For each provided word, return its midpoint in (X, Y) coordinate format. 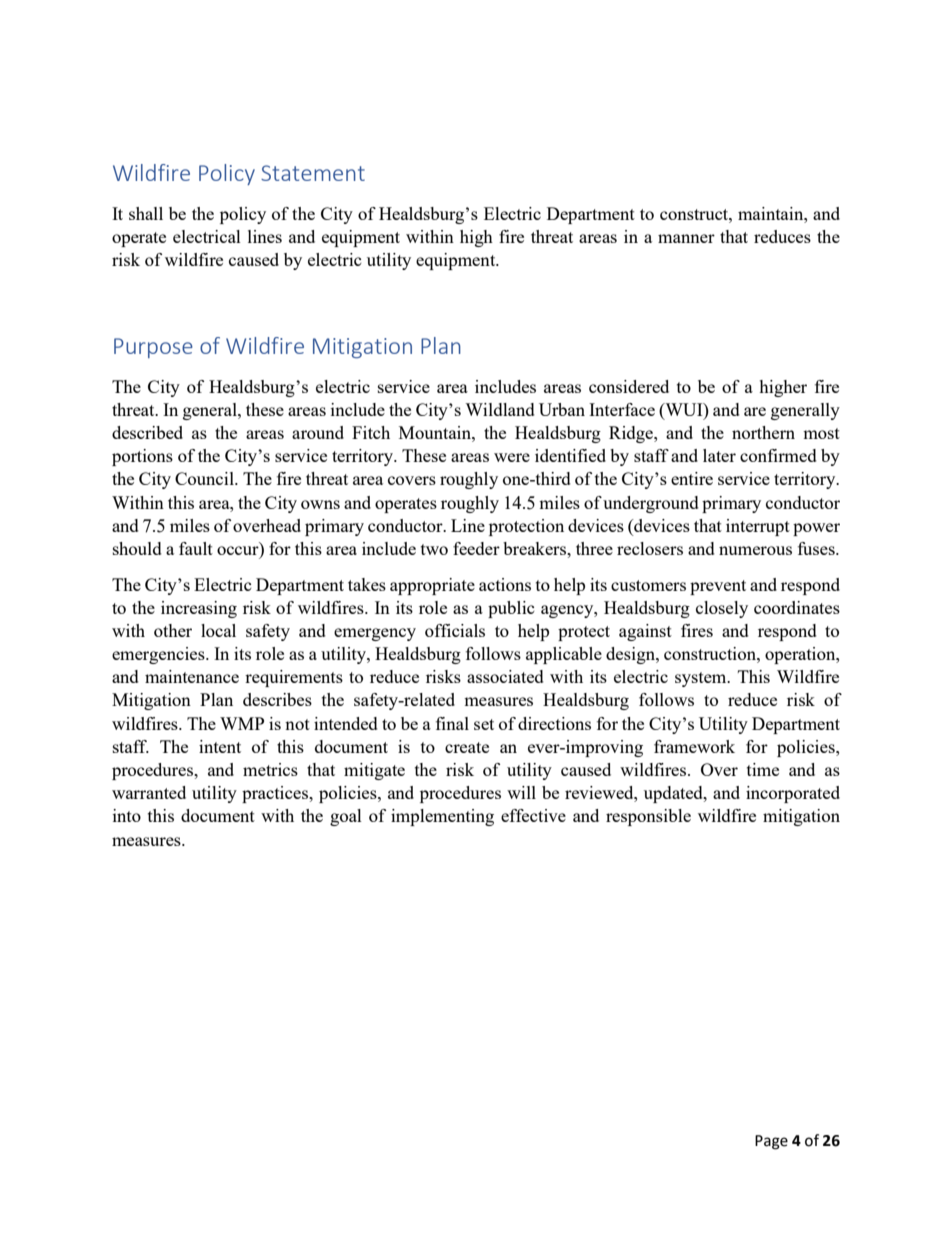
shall (146, 213)
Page (771, 1142)
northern (763, 432)
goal (346, 817)
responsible (648, 817)
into (127, 815)
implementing (442, 817)
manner (686, 238)
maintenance (192, 676)
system (702, 679)
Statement (313, 173)
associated (505, 676)
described (147, 432)
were (512, 457)
